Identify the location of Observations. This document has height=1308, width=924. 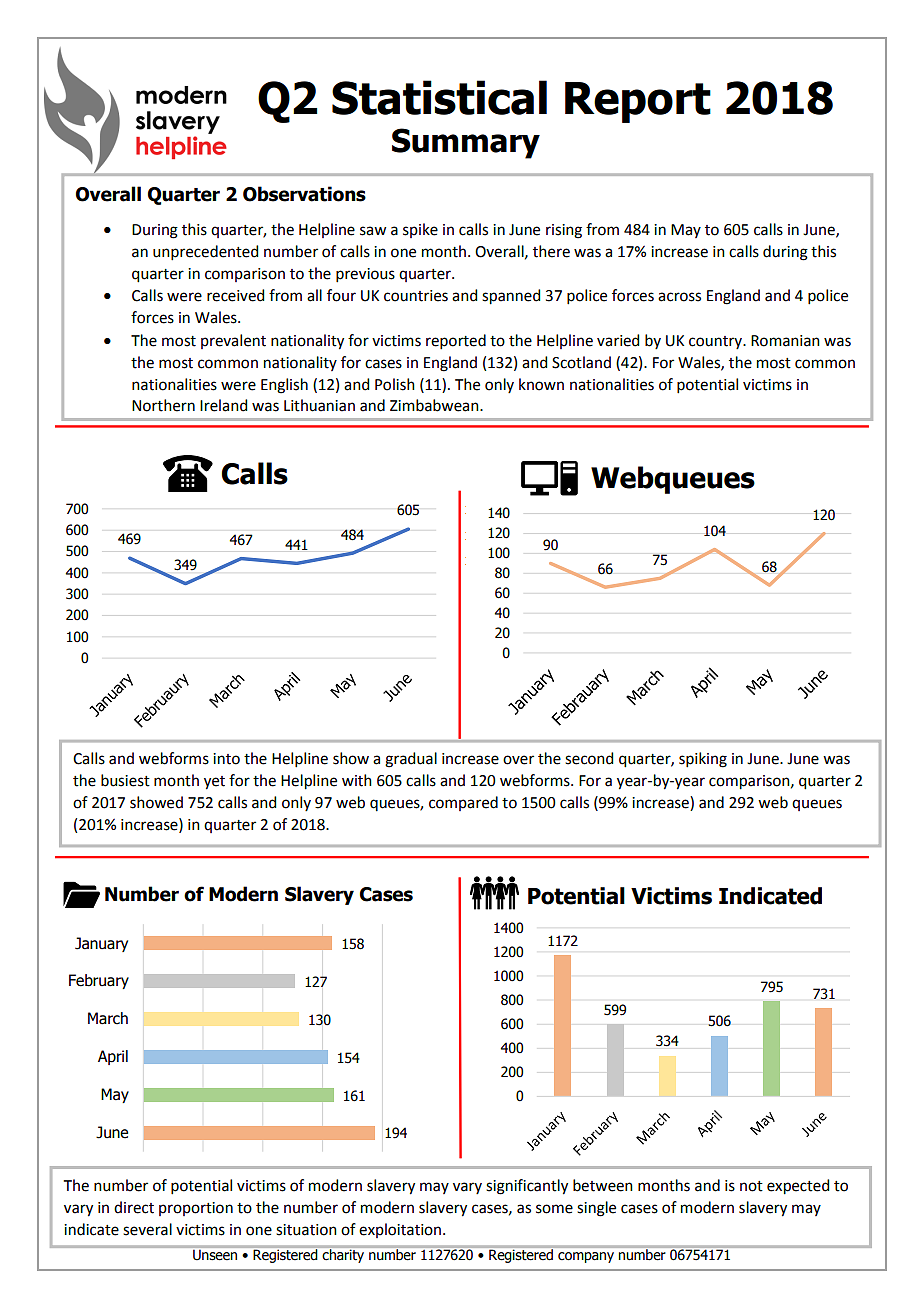
(304, 194).
